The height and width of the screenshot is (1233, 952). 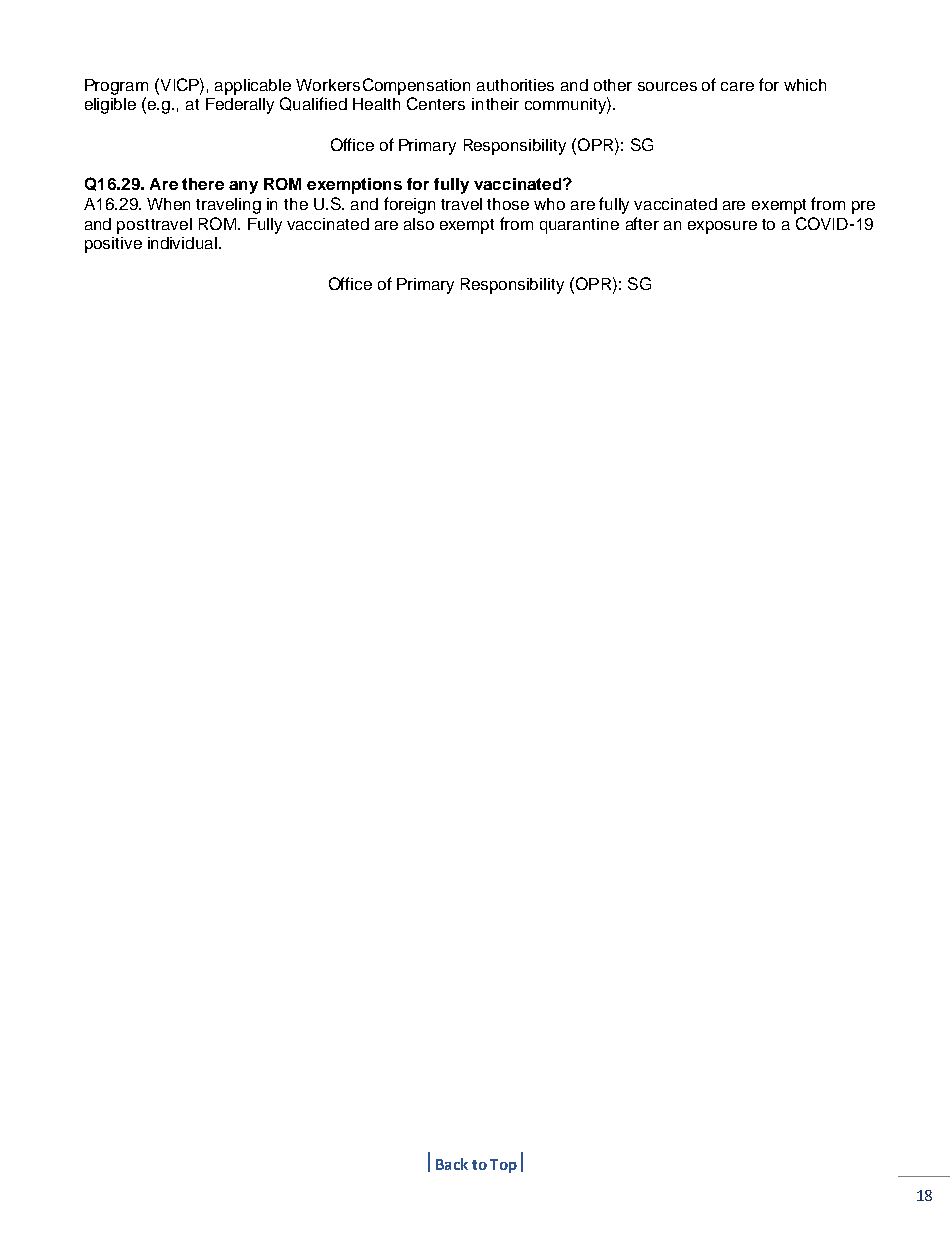 I want to click on Centers, so click(x=436, y=103).
